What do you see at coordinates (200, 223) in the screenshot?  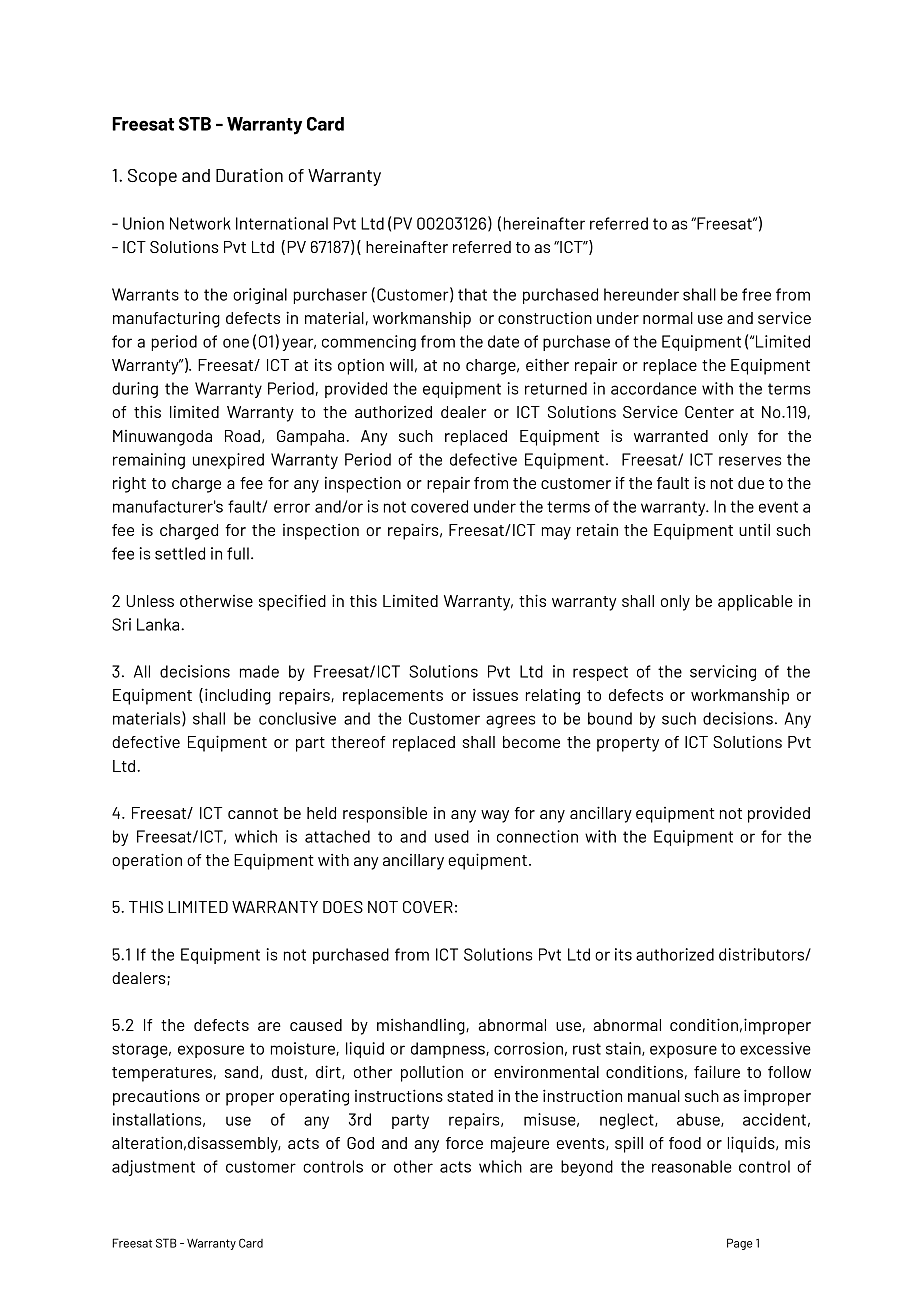 I see `Network` at bounding box center [200, 223].
